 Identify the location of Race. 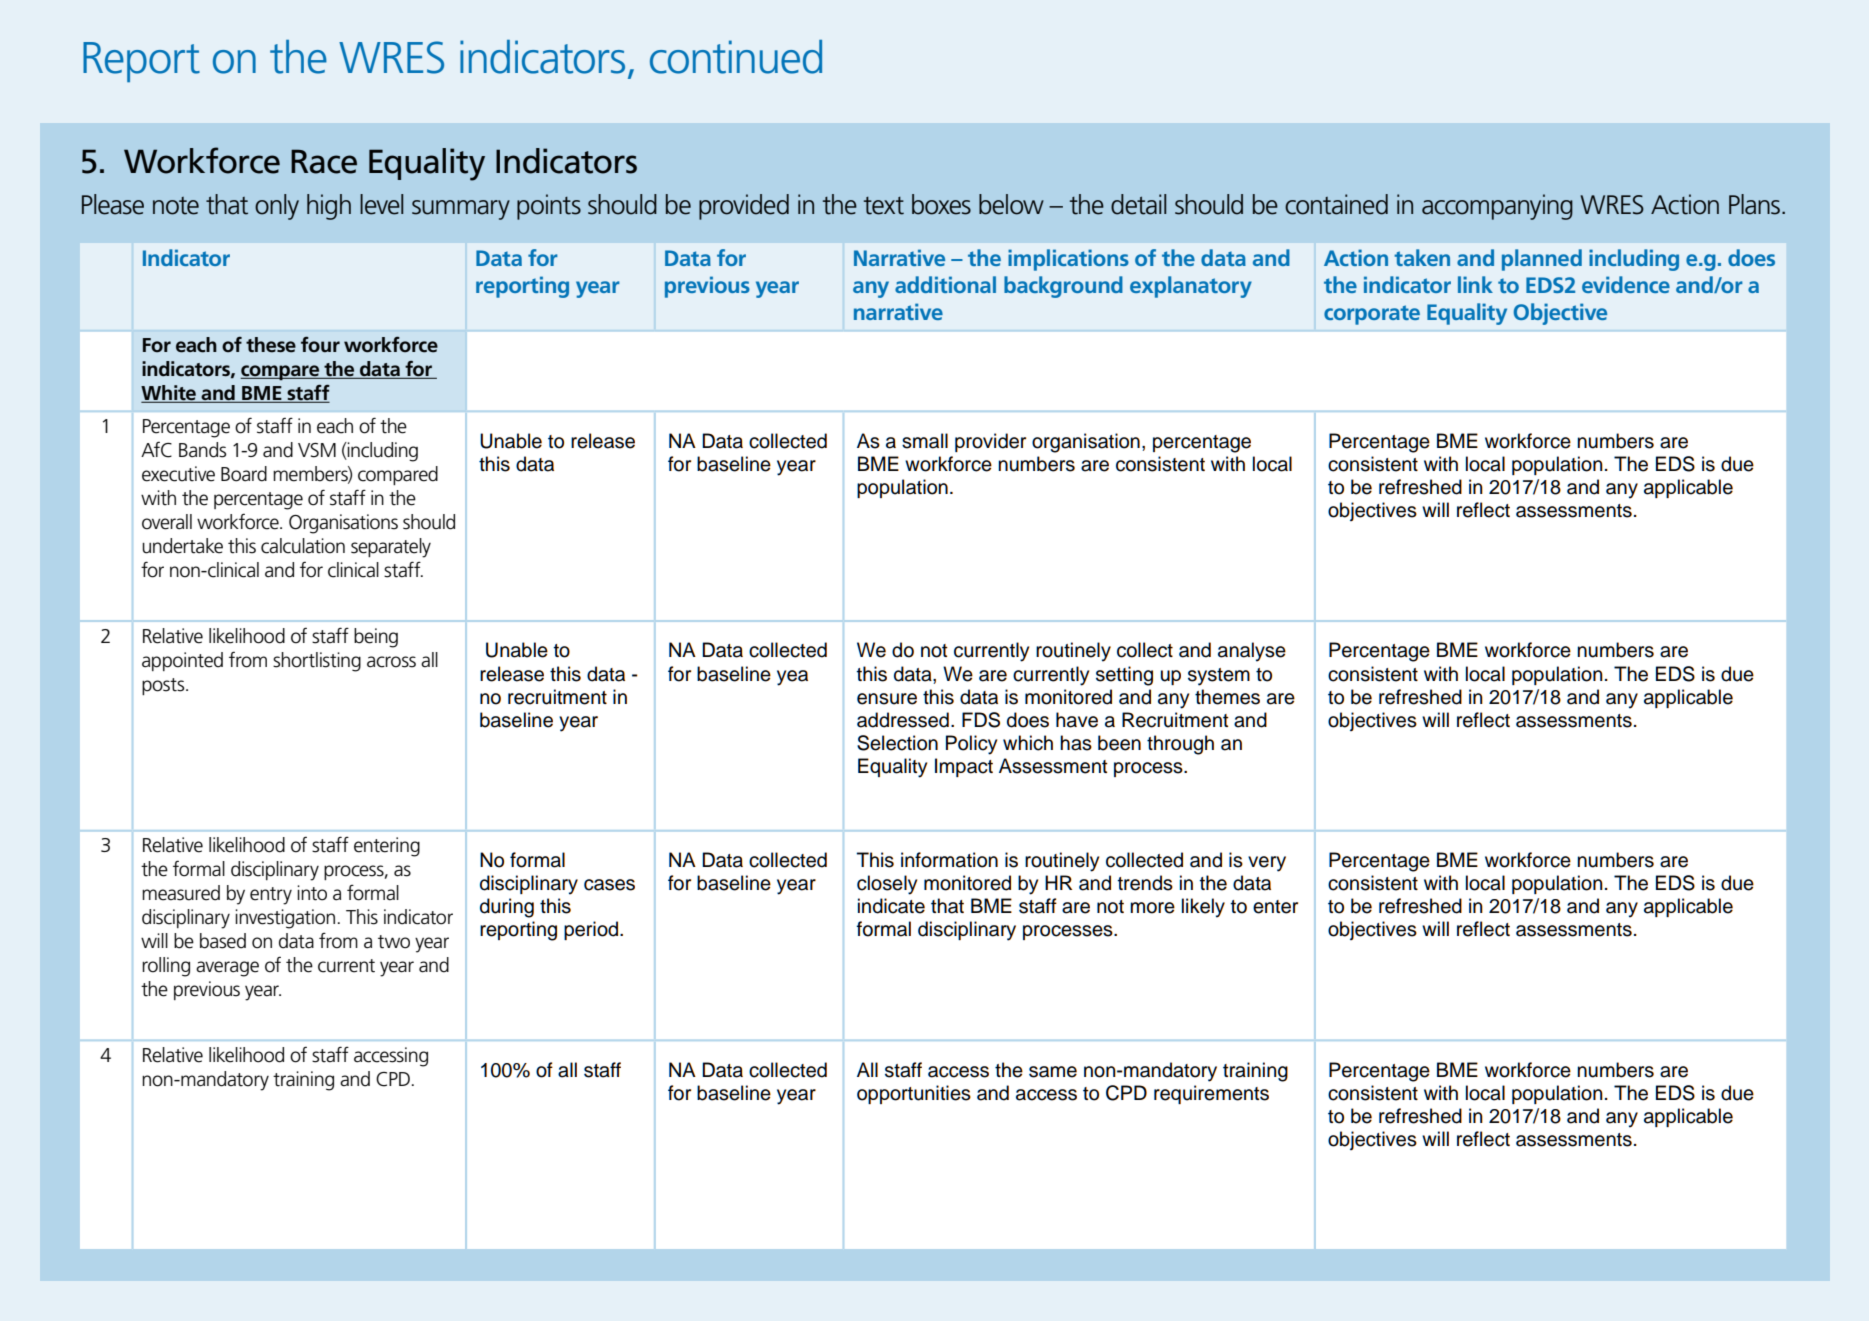
(324, 161).
